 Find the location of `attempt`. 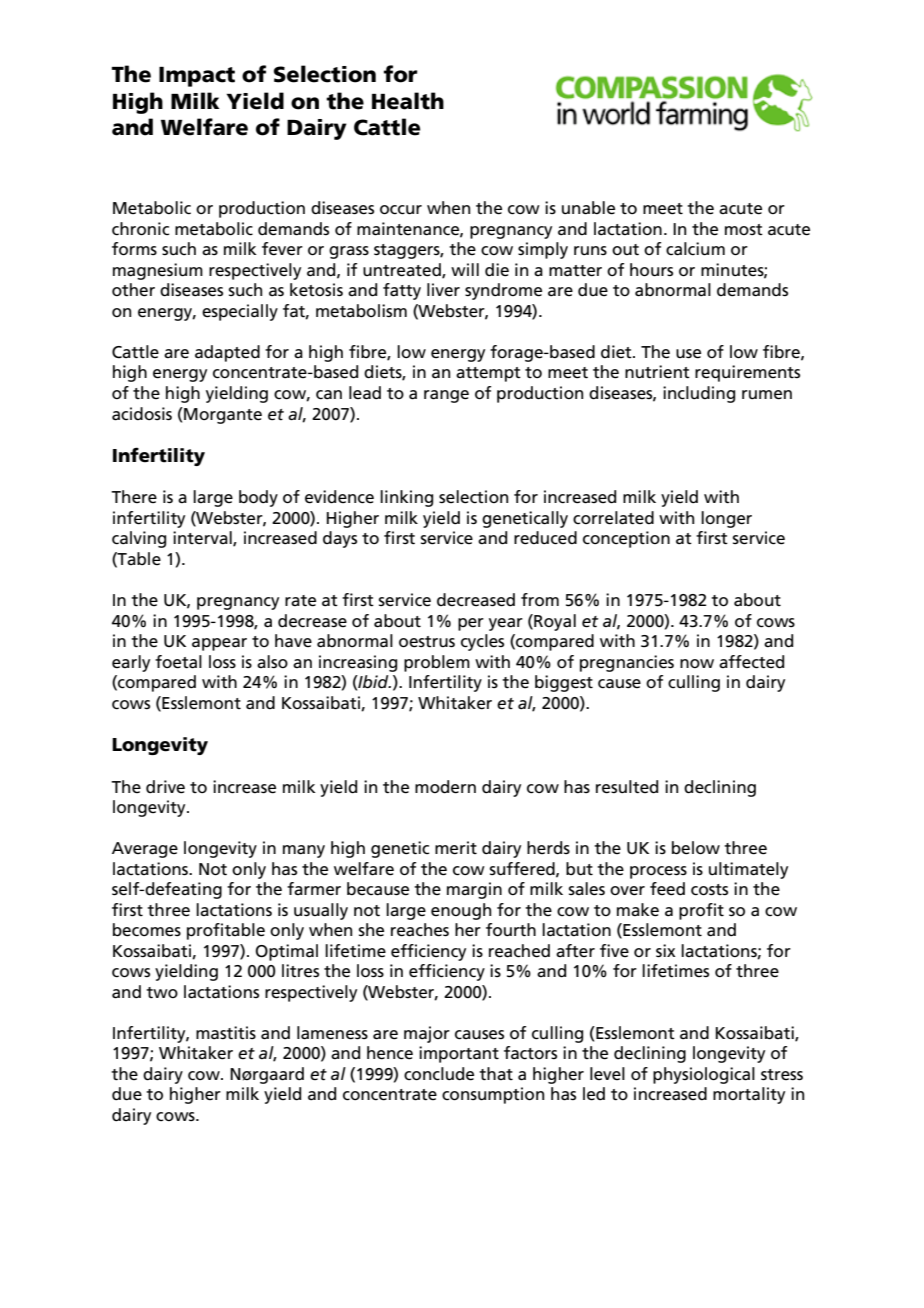

attempt is located at coordinates (488, 374).
